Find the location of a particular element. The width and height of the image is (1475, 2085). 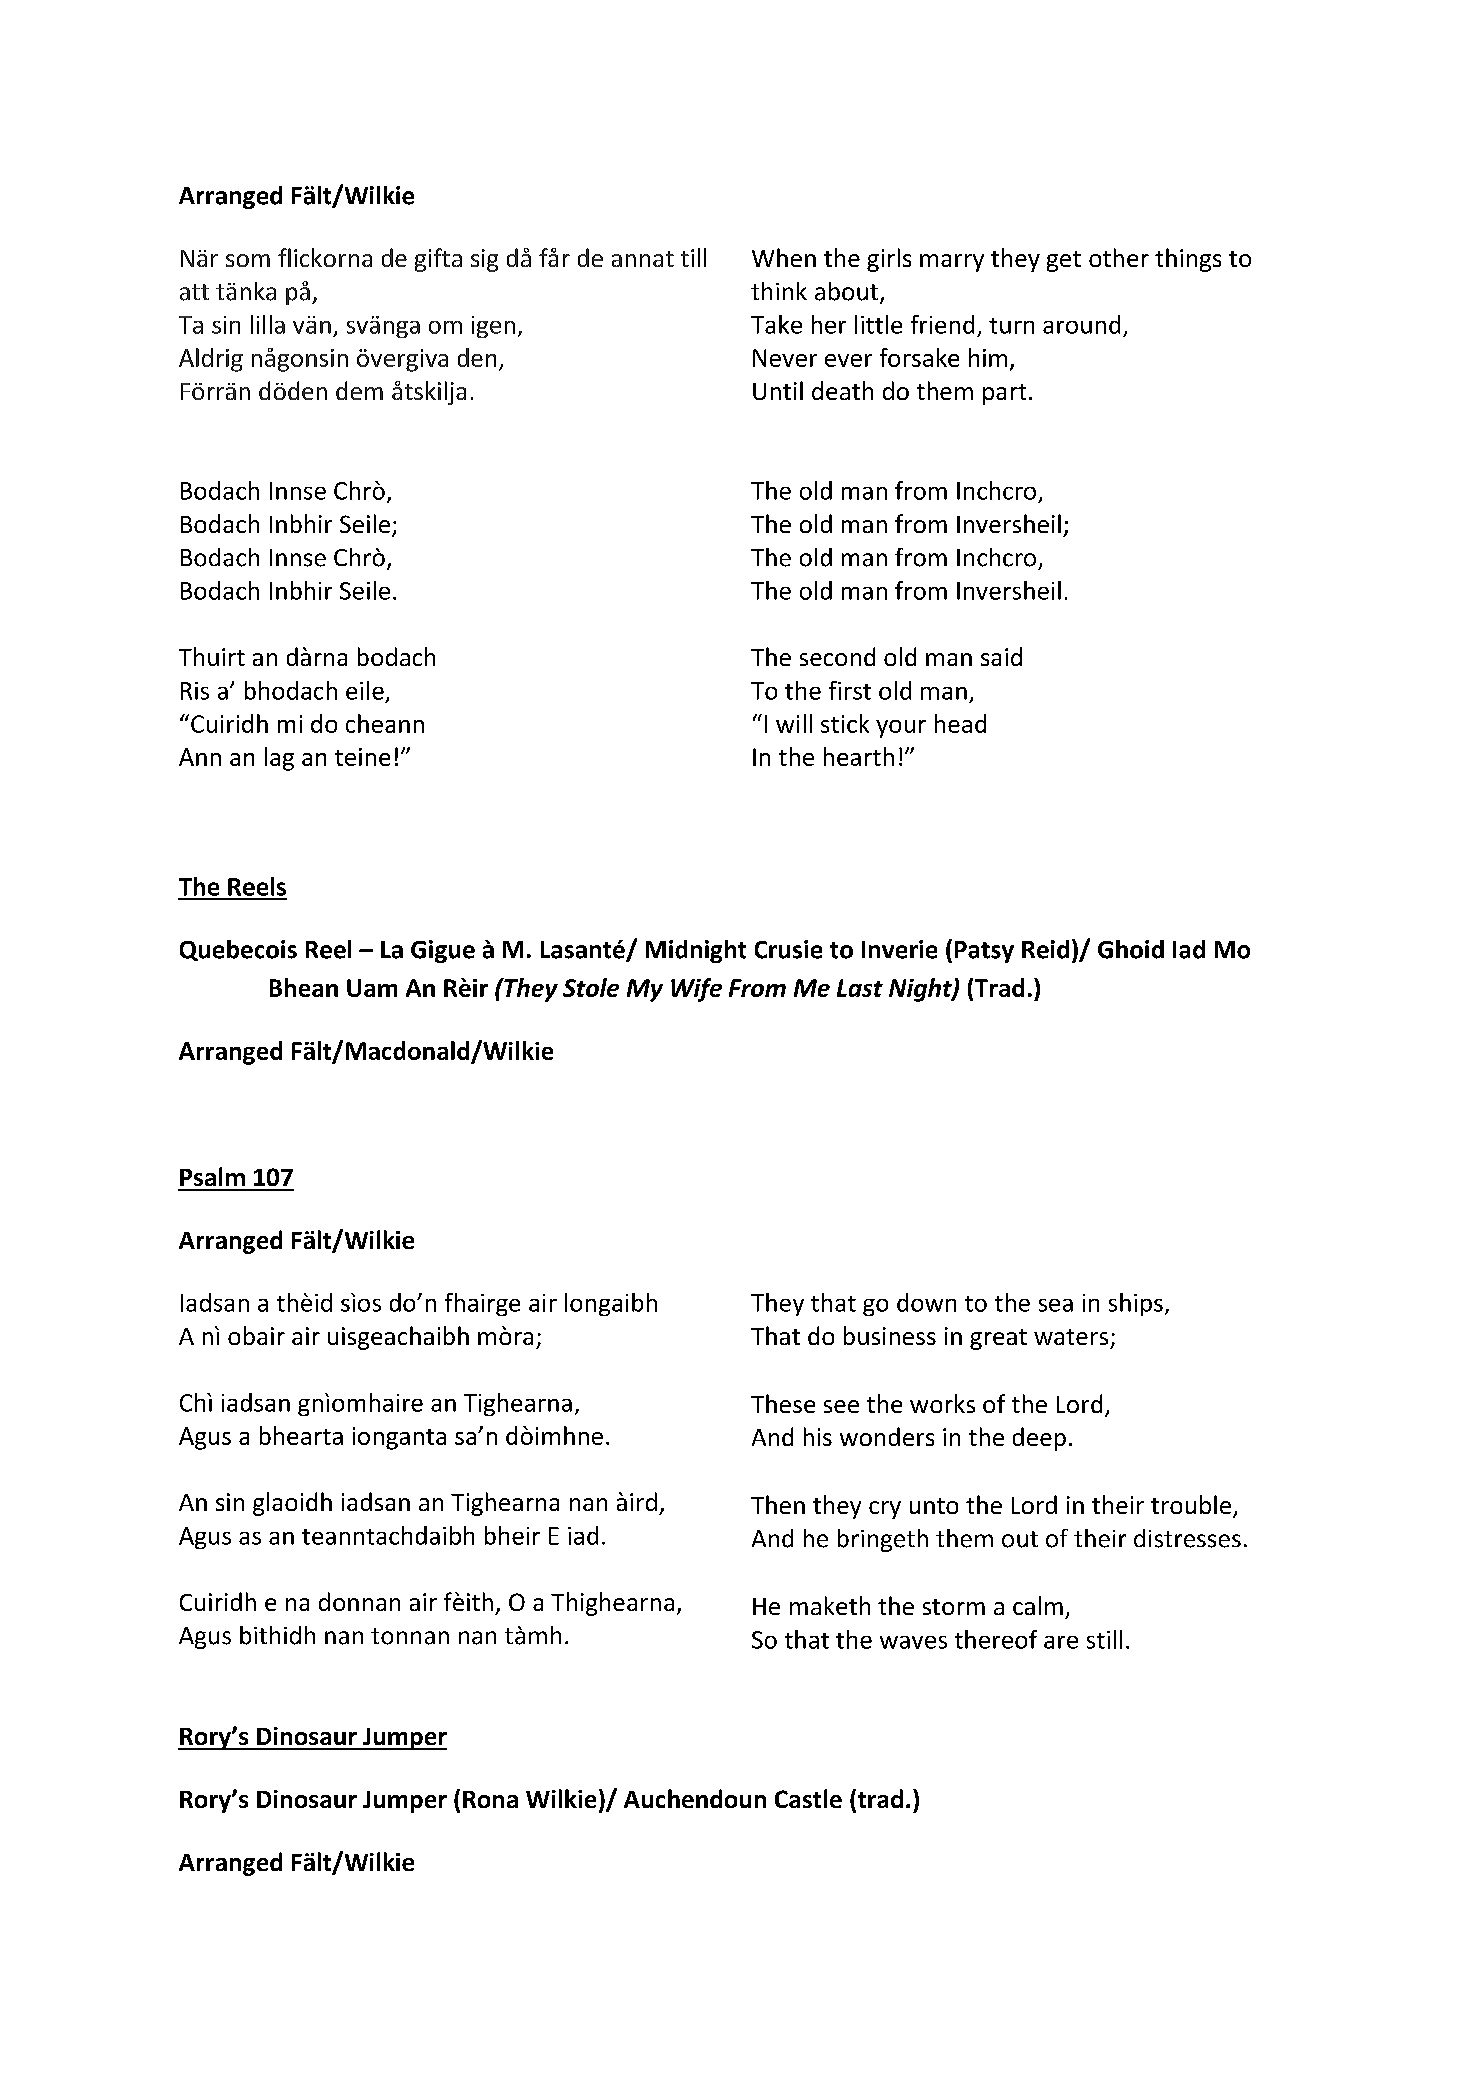

head is located at coordinates (960, 723).
